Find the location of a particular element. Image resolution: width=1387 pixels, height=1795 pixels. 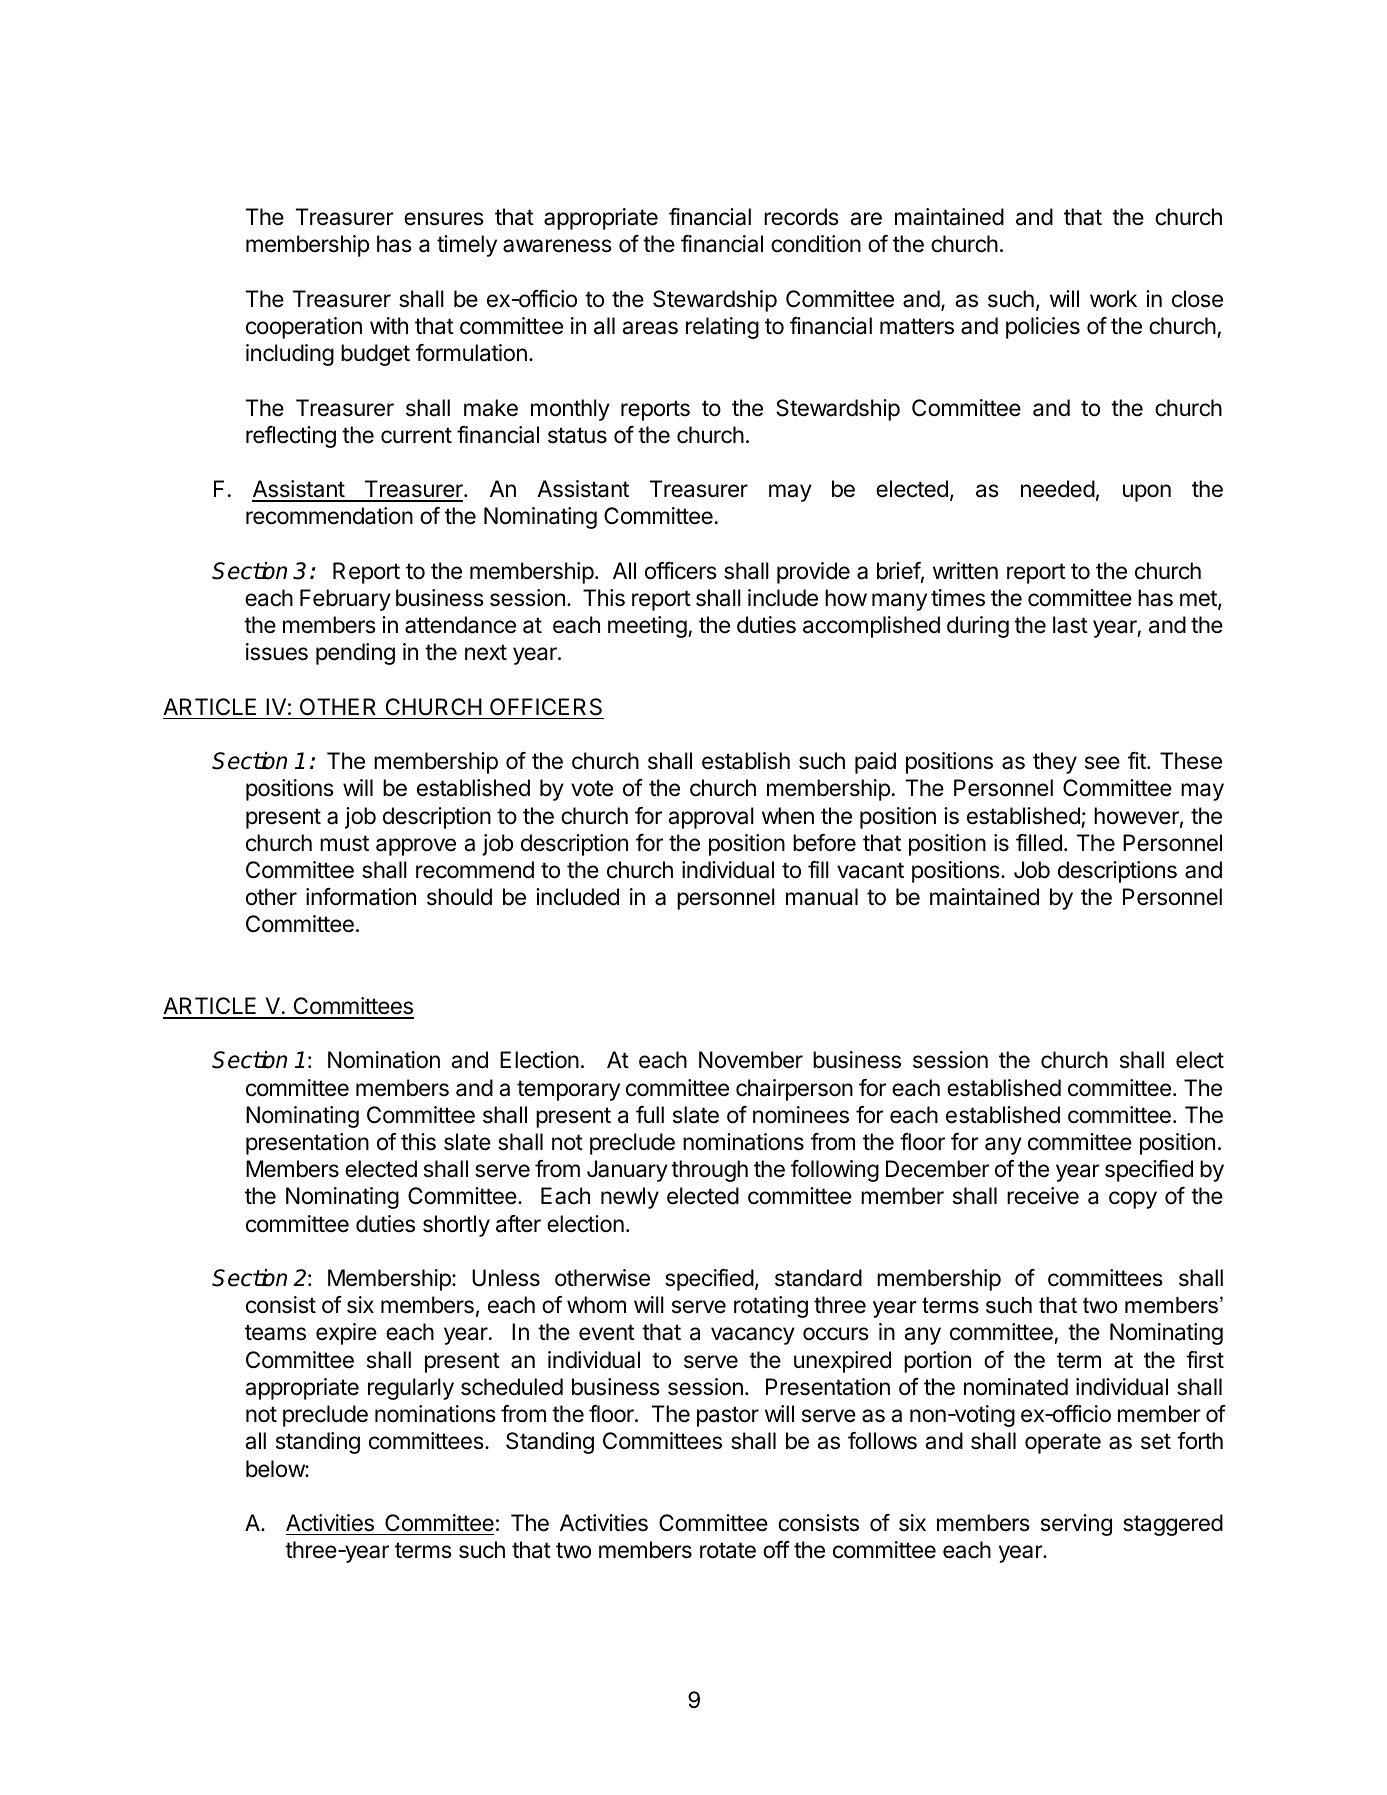

work is located at coordinates (1113, 298).
